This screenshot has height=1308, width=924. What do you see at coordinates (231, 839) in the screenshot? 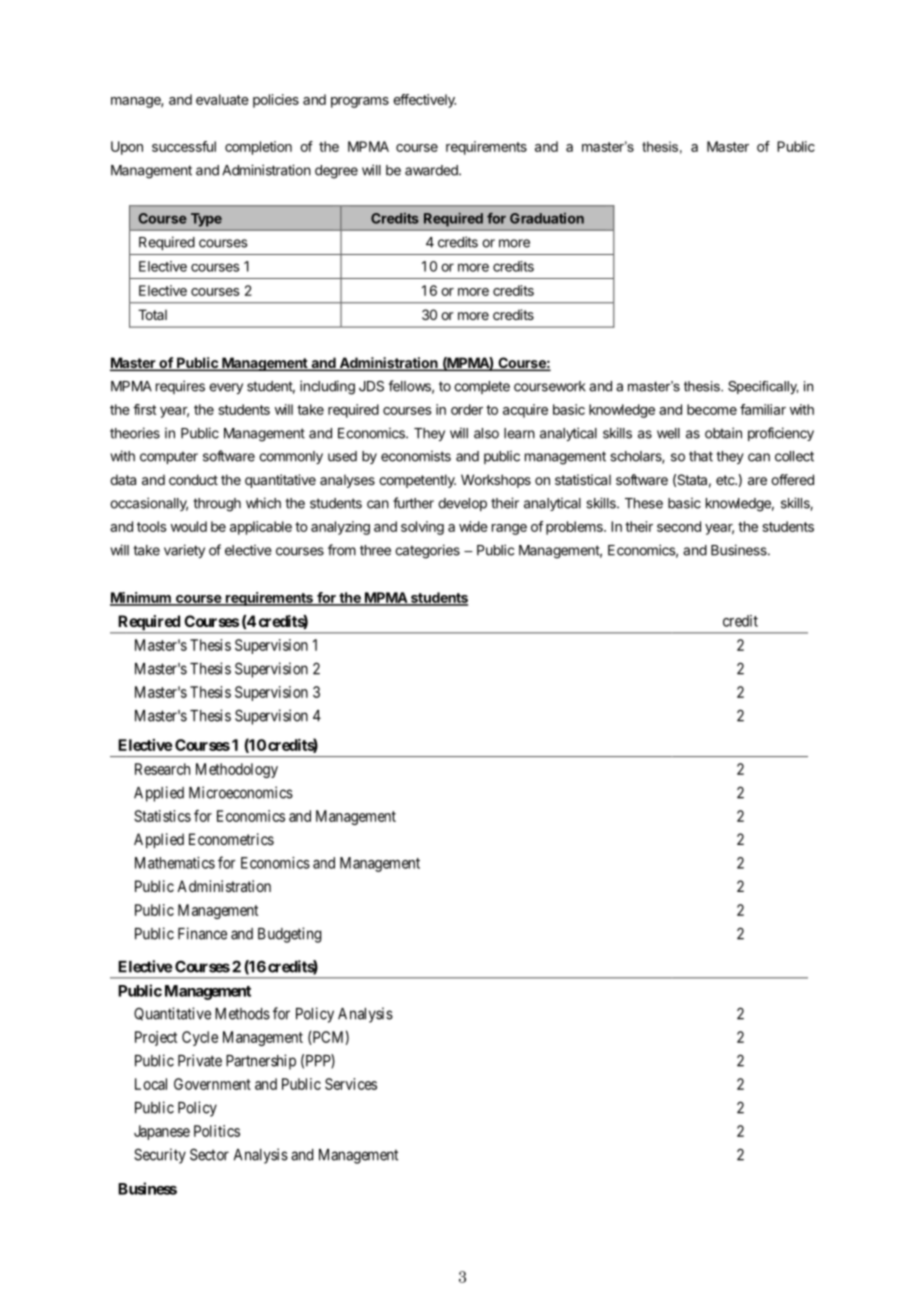
I see `Econometrics` at bounding box center [231, 839].
